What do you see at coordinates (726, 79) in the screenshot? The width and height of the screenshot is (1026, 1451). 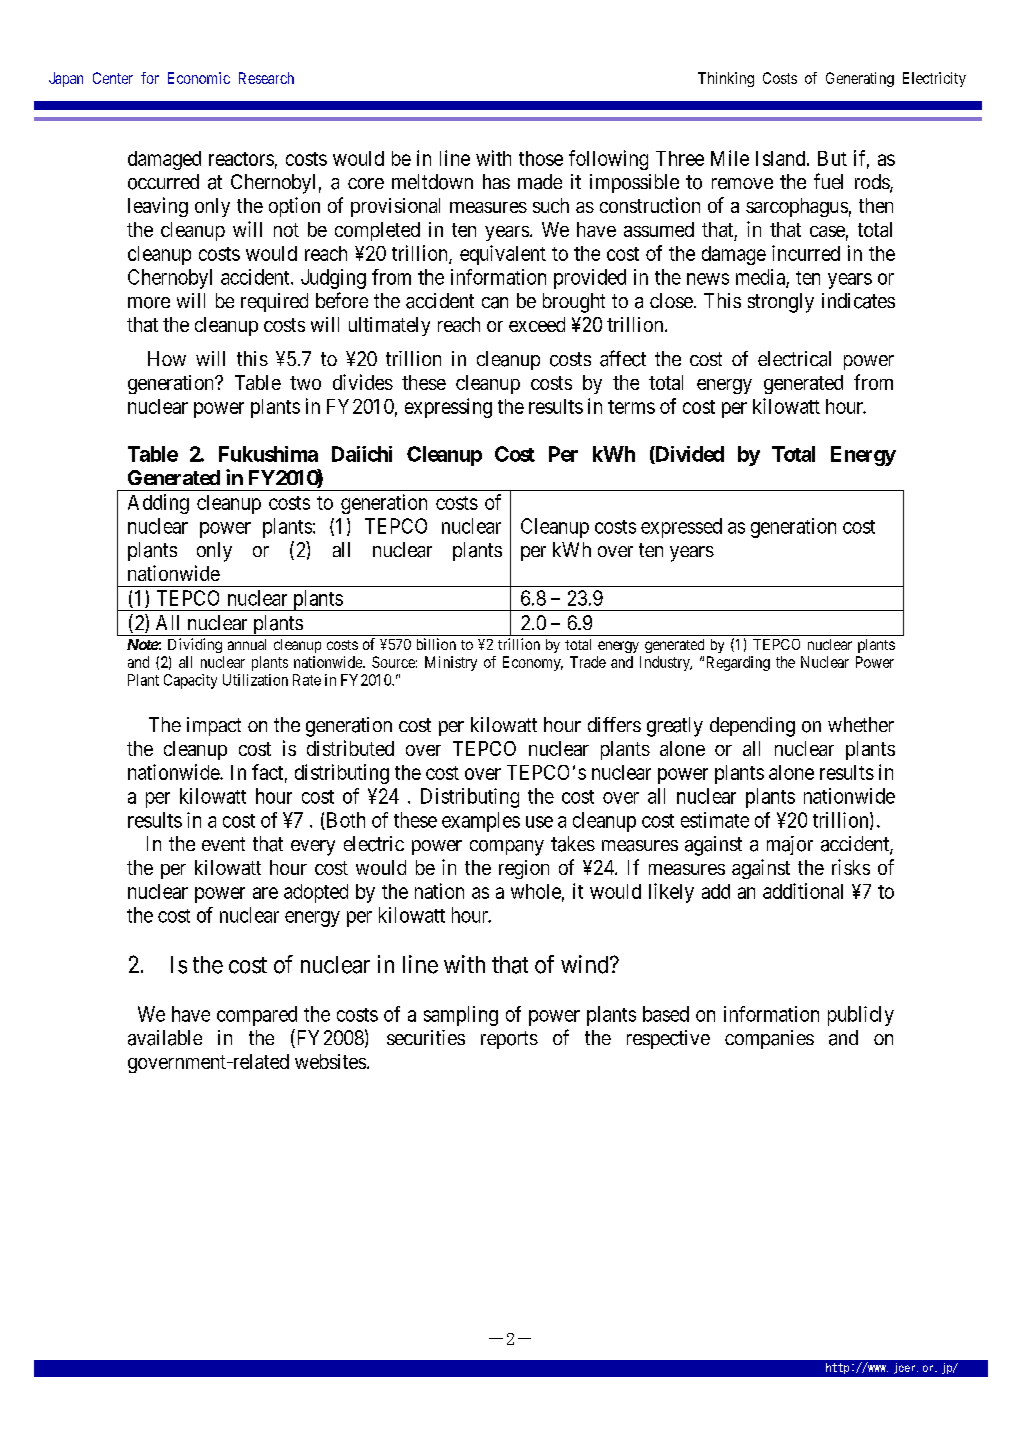 I see `Thinking` at bounding box center [726, 79].
